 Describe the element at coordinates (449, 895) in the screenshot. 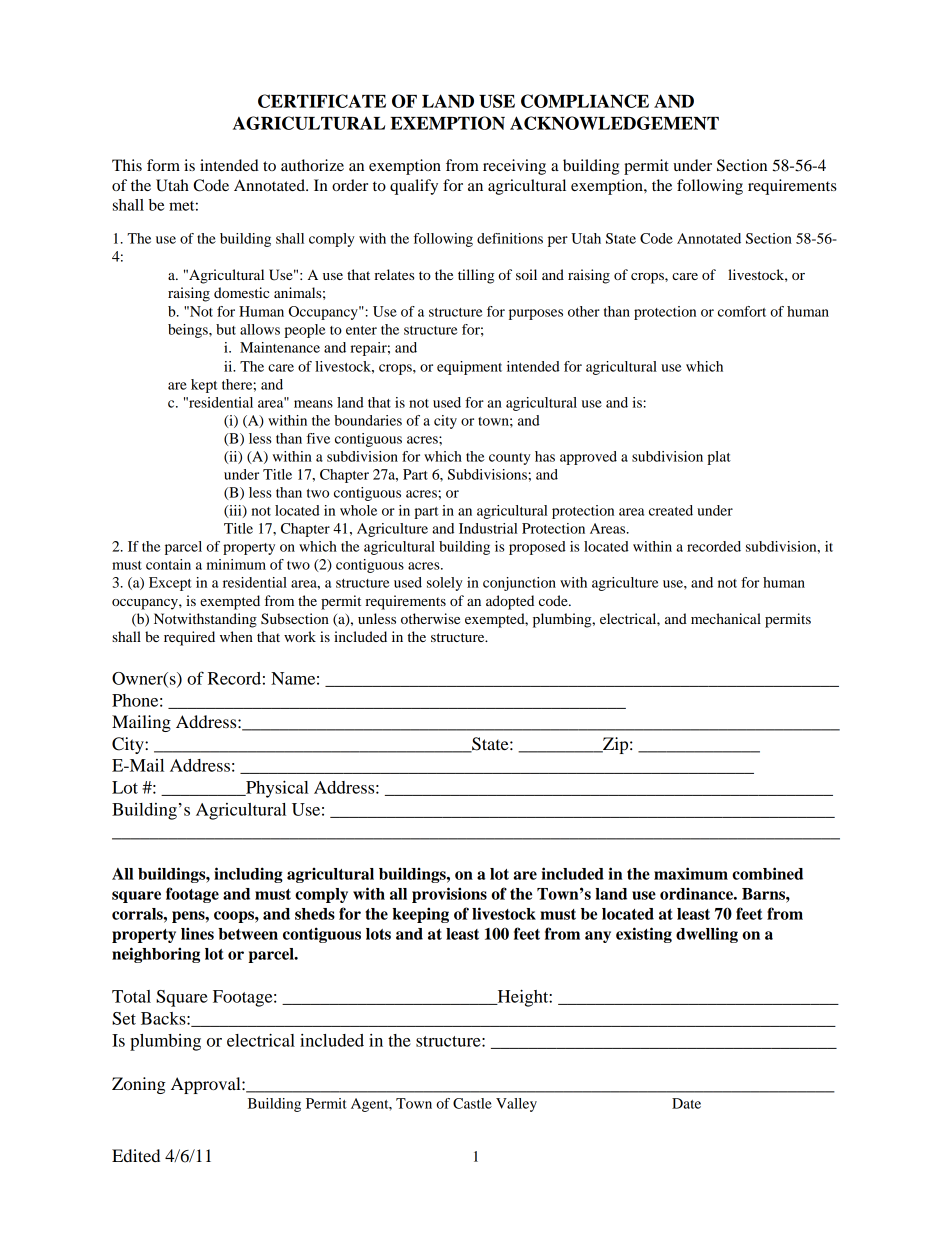

I see `provisions` at that location.
